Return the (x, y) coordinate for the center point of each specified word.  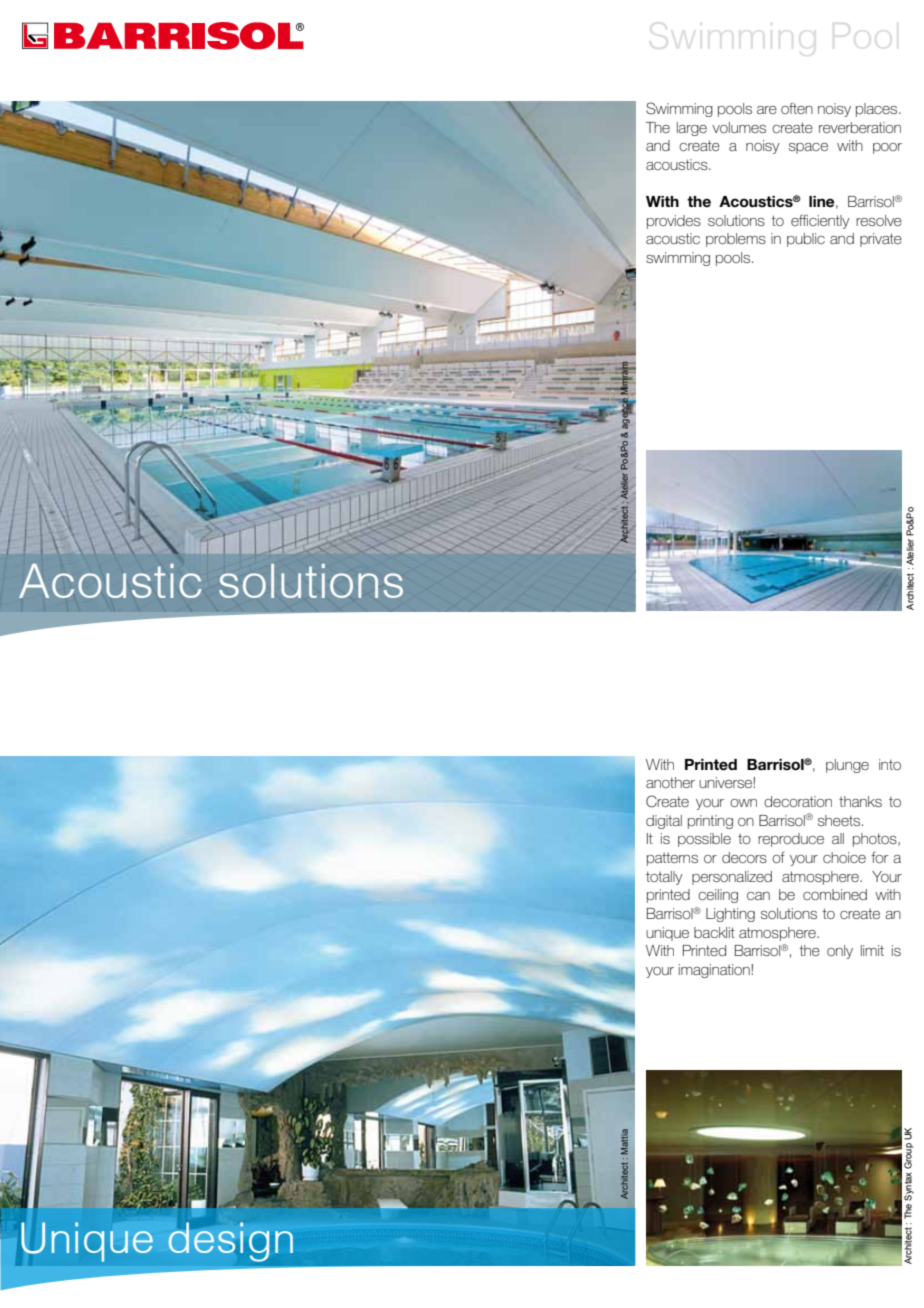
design (230, 1242)
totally (664, 878)
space (808, 148)
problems (736, 240)
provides (674, 222)
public (806, 240)
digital (664, 822)
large (692, 129)
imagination (714, 971)
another (670, 782)
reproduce (791, 840)
